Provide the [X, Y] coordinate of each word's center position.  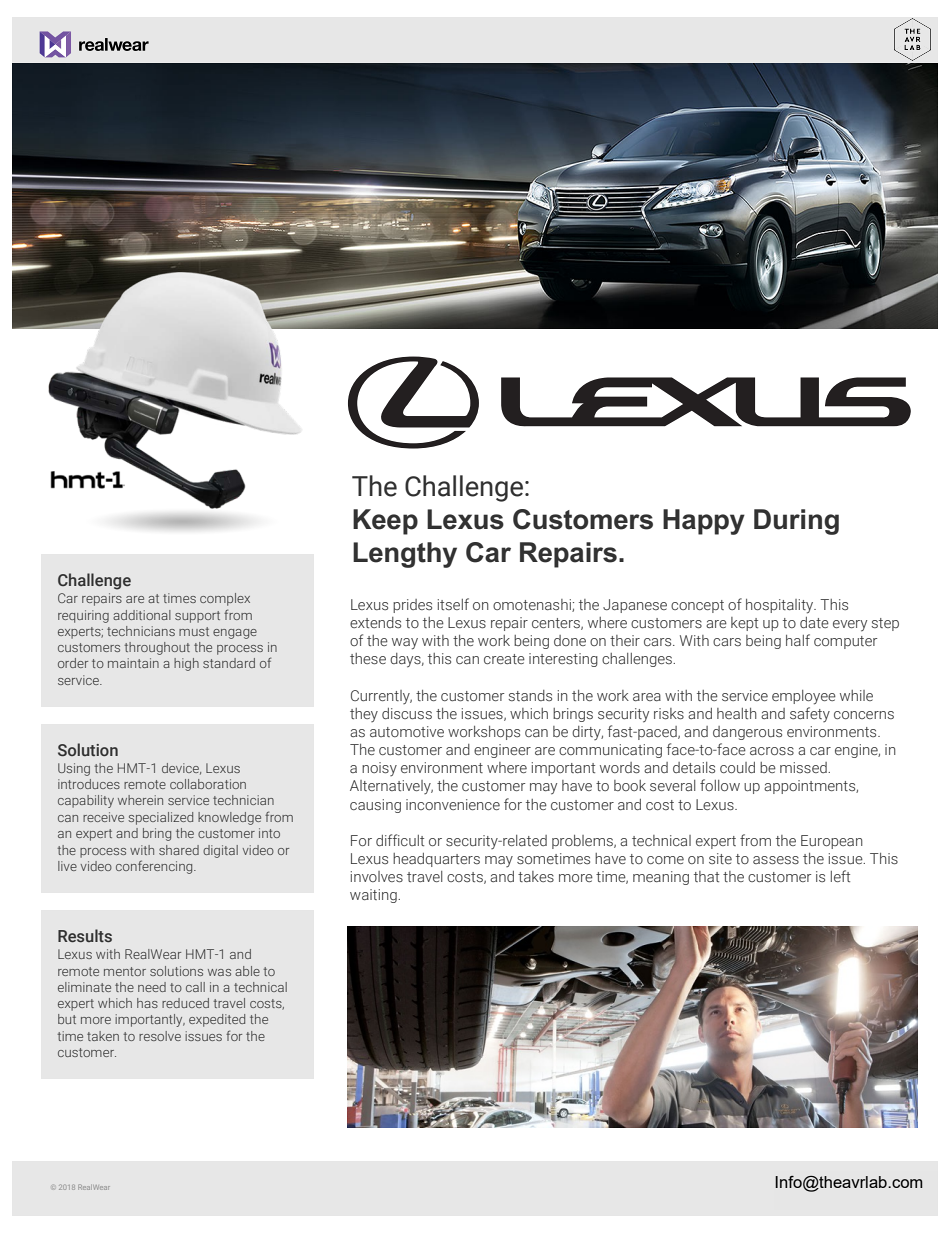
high [186, 664]
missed [804, 768]
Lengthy [405, 555]
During [796, 522]
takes [536, 877]
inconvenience [453, 804]
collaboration [208, 784]
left [840, 876]
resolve [160, 1036]
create [504, 659]
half [798, 640]
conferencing [155, 867]
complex [225, 599]
